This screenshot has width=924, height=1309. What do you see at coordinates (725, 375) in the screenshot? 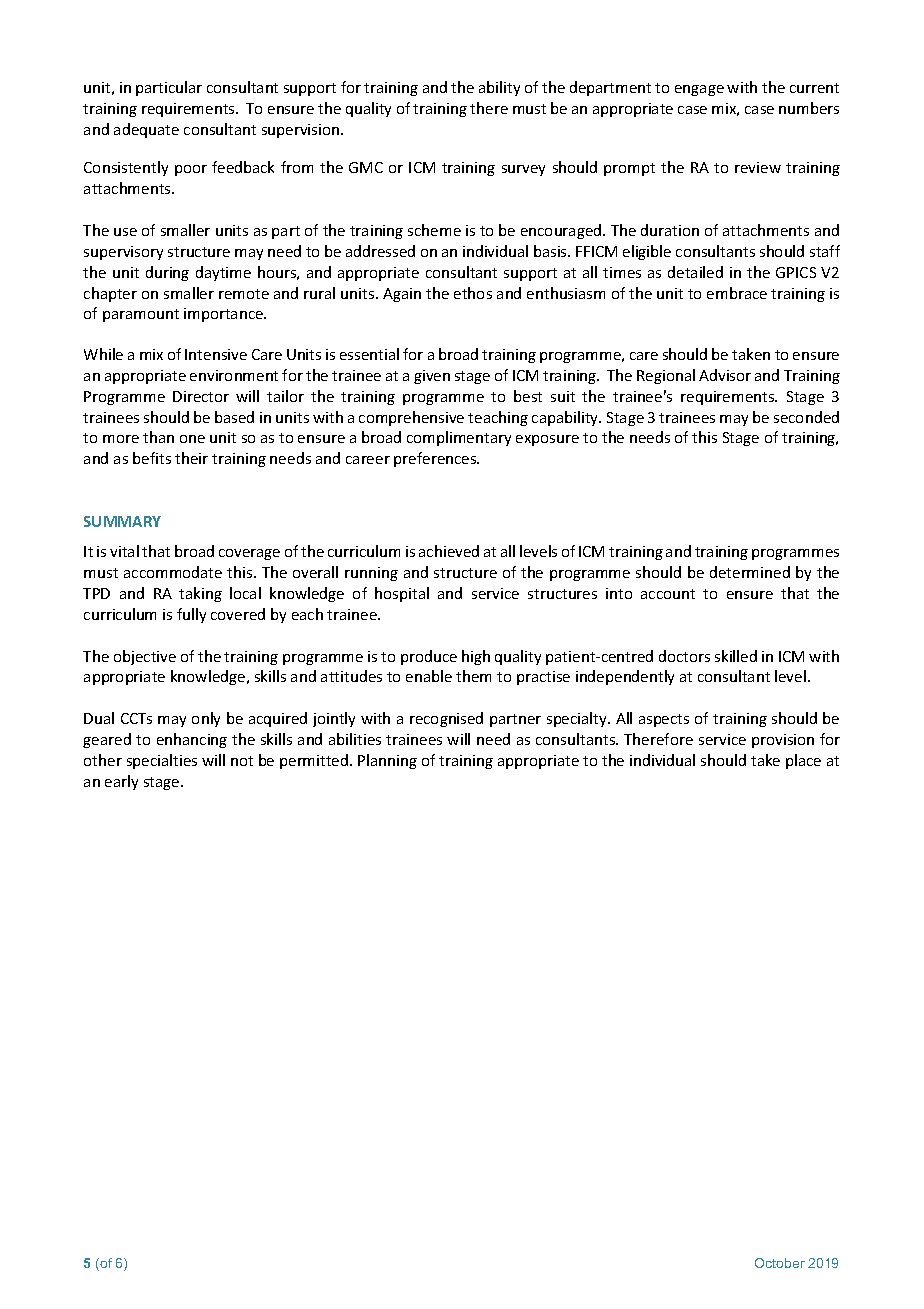
I see `Advisor` at bounding box center [725, 375].
